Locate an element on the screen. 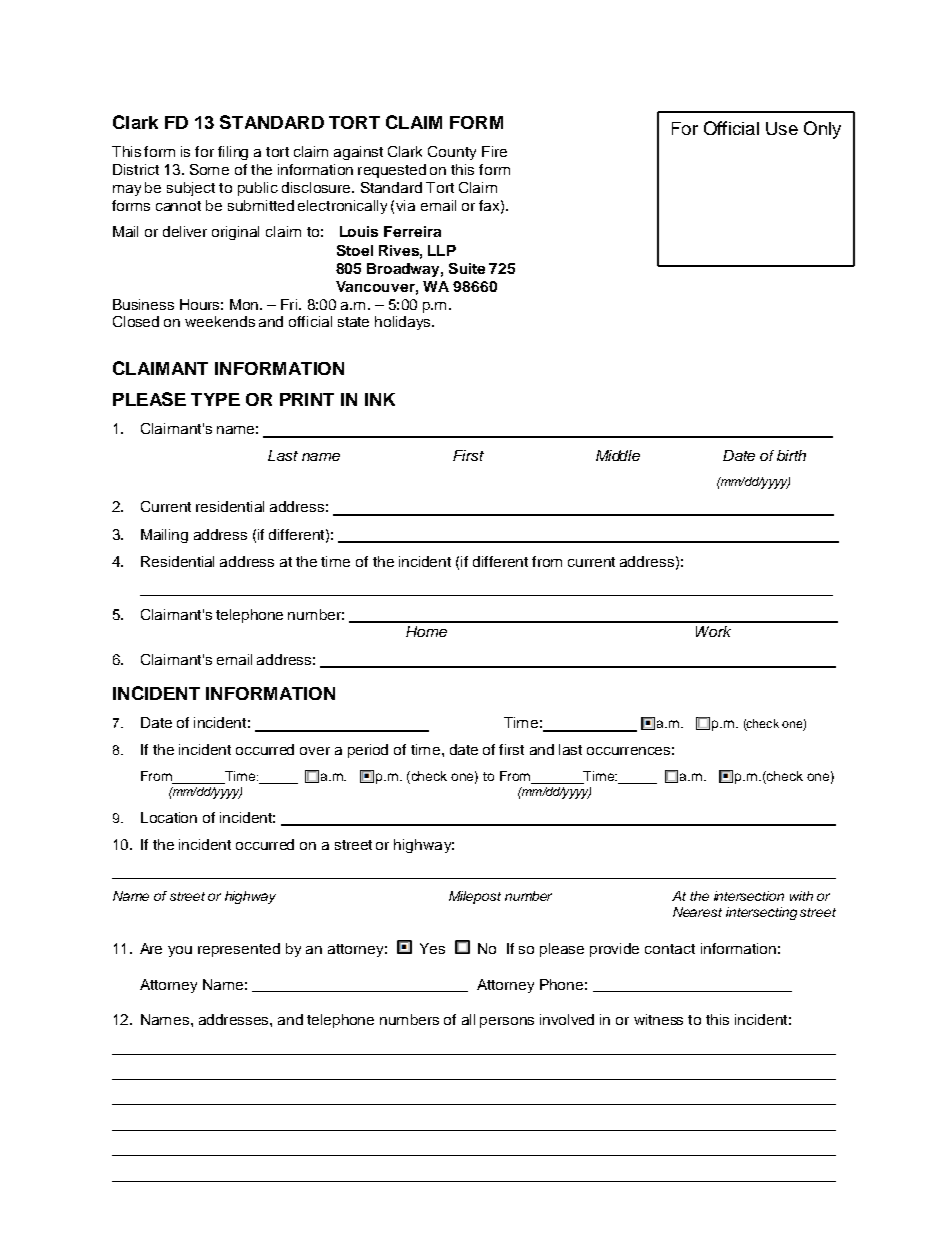 This screenshot has width=952, height=1233. Some is located at coordinates (209, 169).
